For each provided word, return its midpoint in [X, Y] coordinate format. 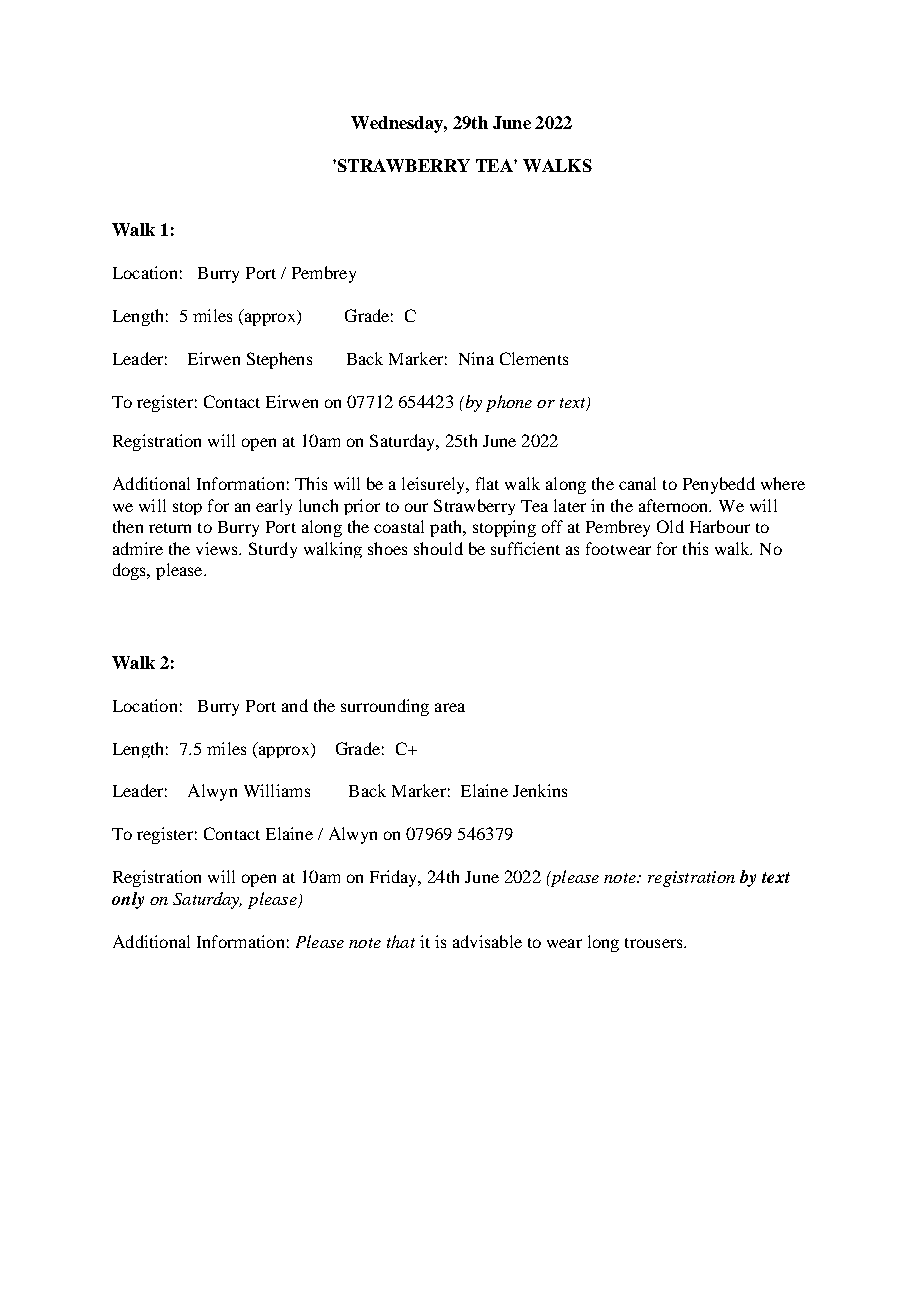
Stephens [279, 360]
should [438, 548]
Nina [476, 358]
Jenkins [540, 790]
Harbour [720, 526]
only [128, 900]
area [450, 707]
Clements [534, 358]
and [295, 705]
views [218, 548]
